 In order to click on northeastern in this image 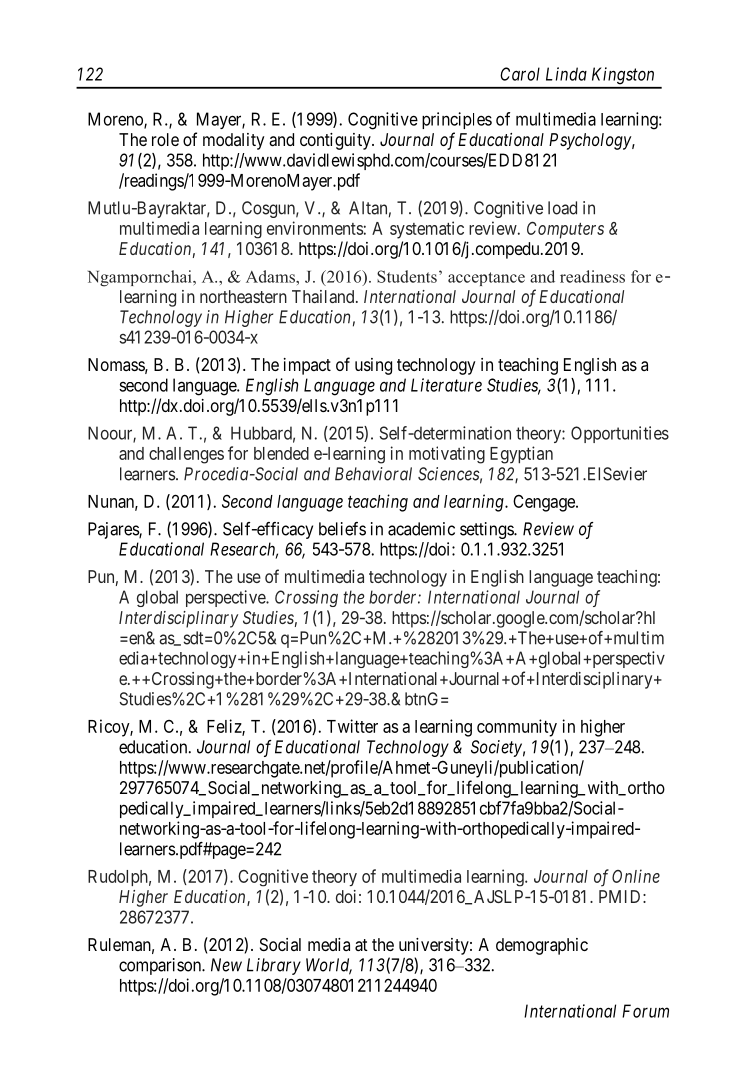, I will do `click(243, 296)`.
